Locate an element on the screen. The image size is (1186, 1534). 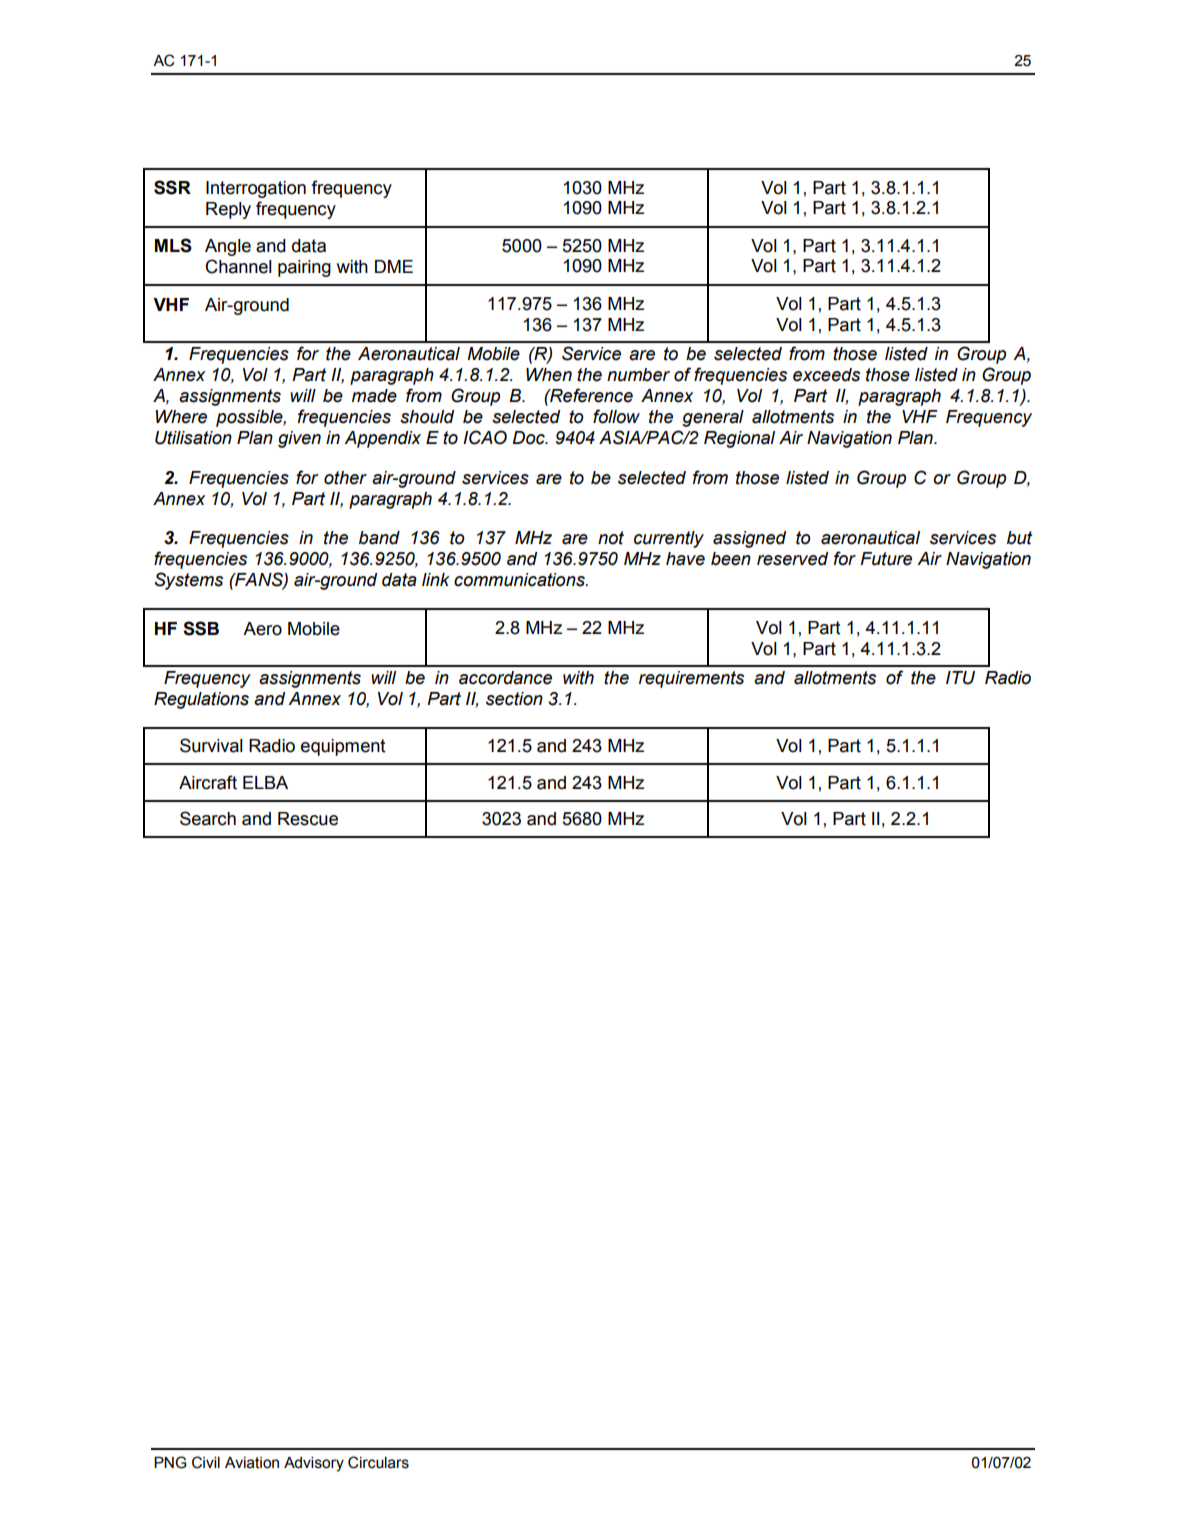
Advisory is located at coordinates (314, 1464).
